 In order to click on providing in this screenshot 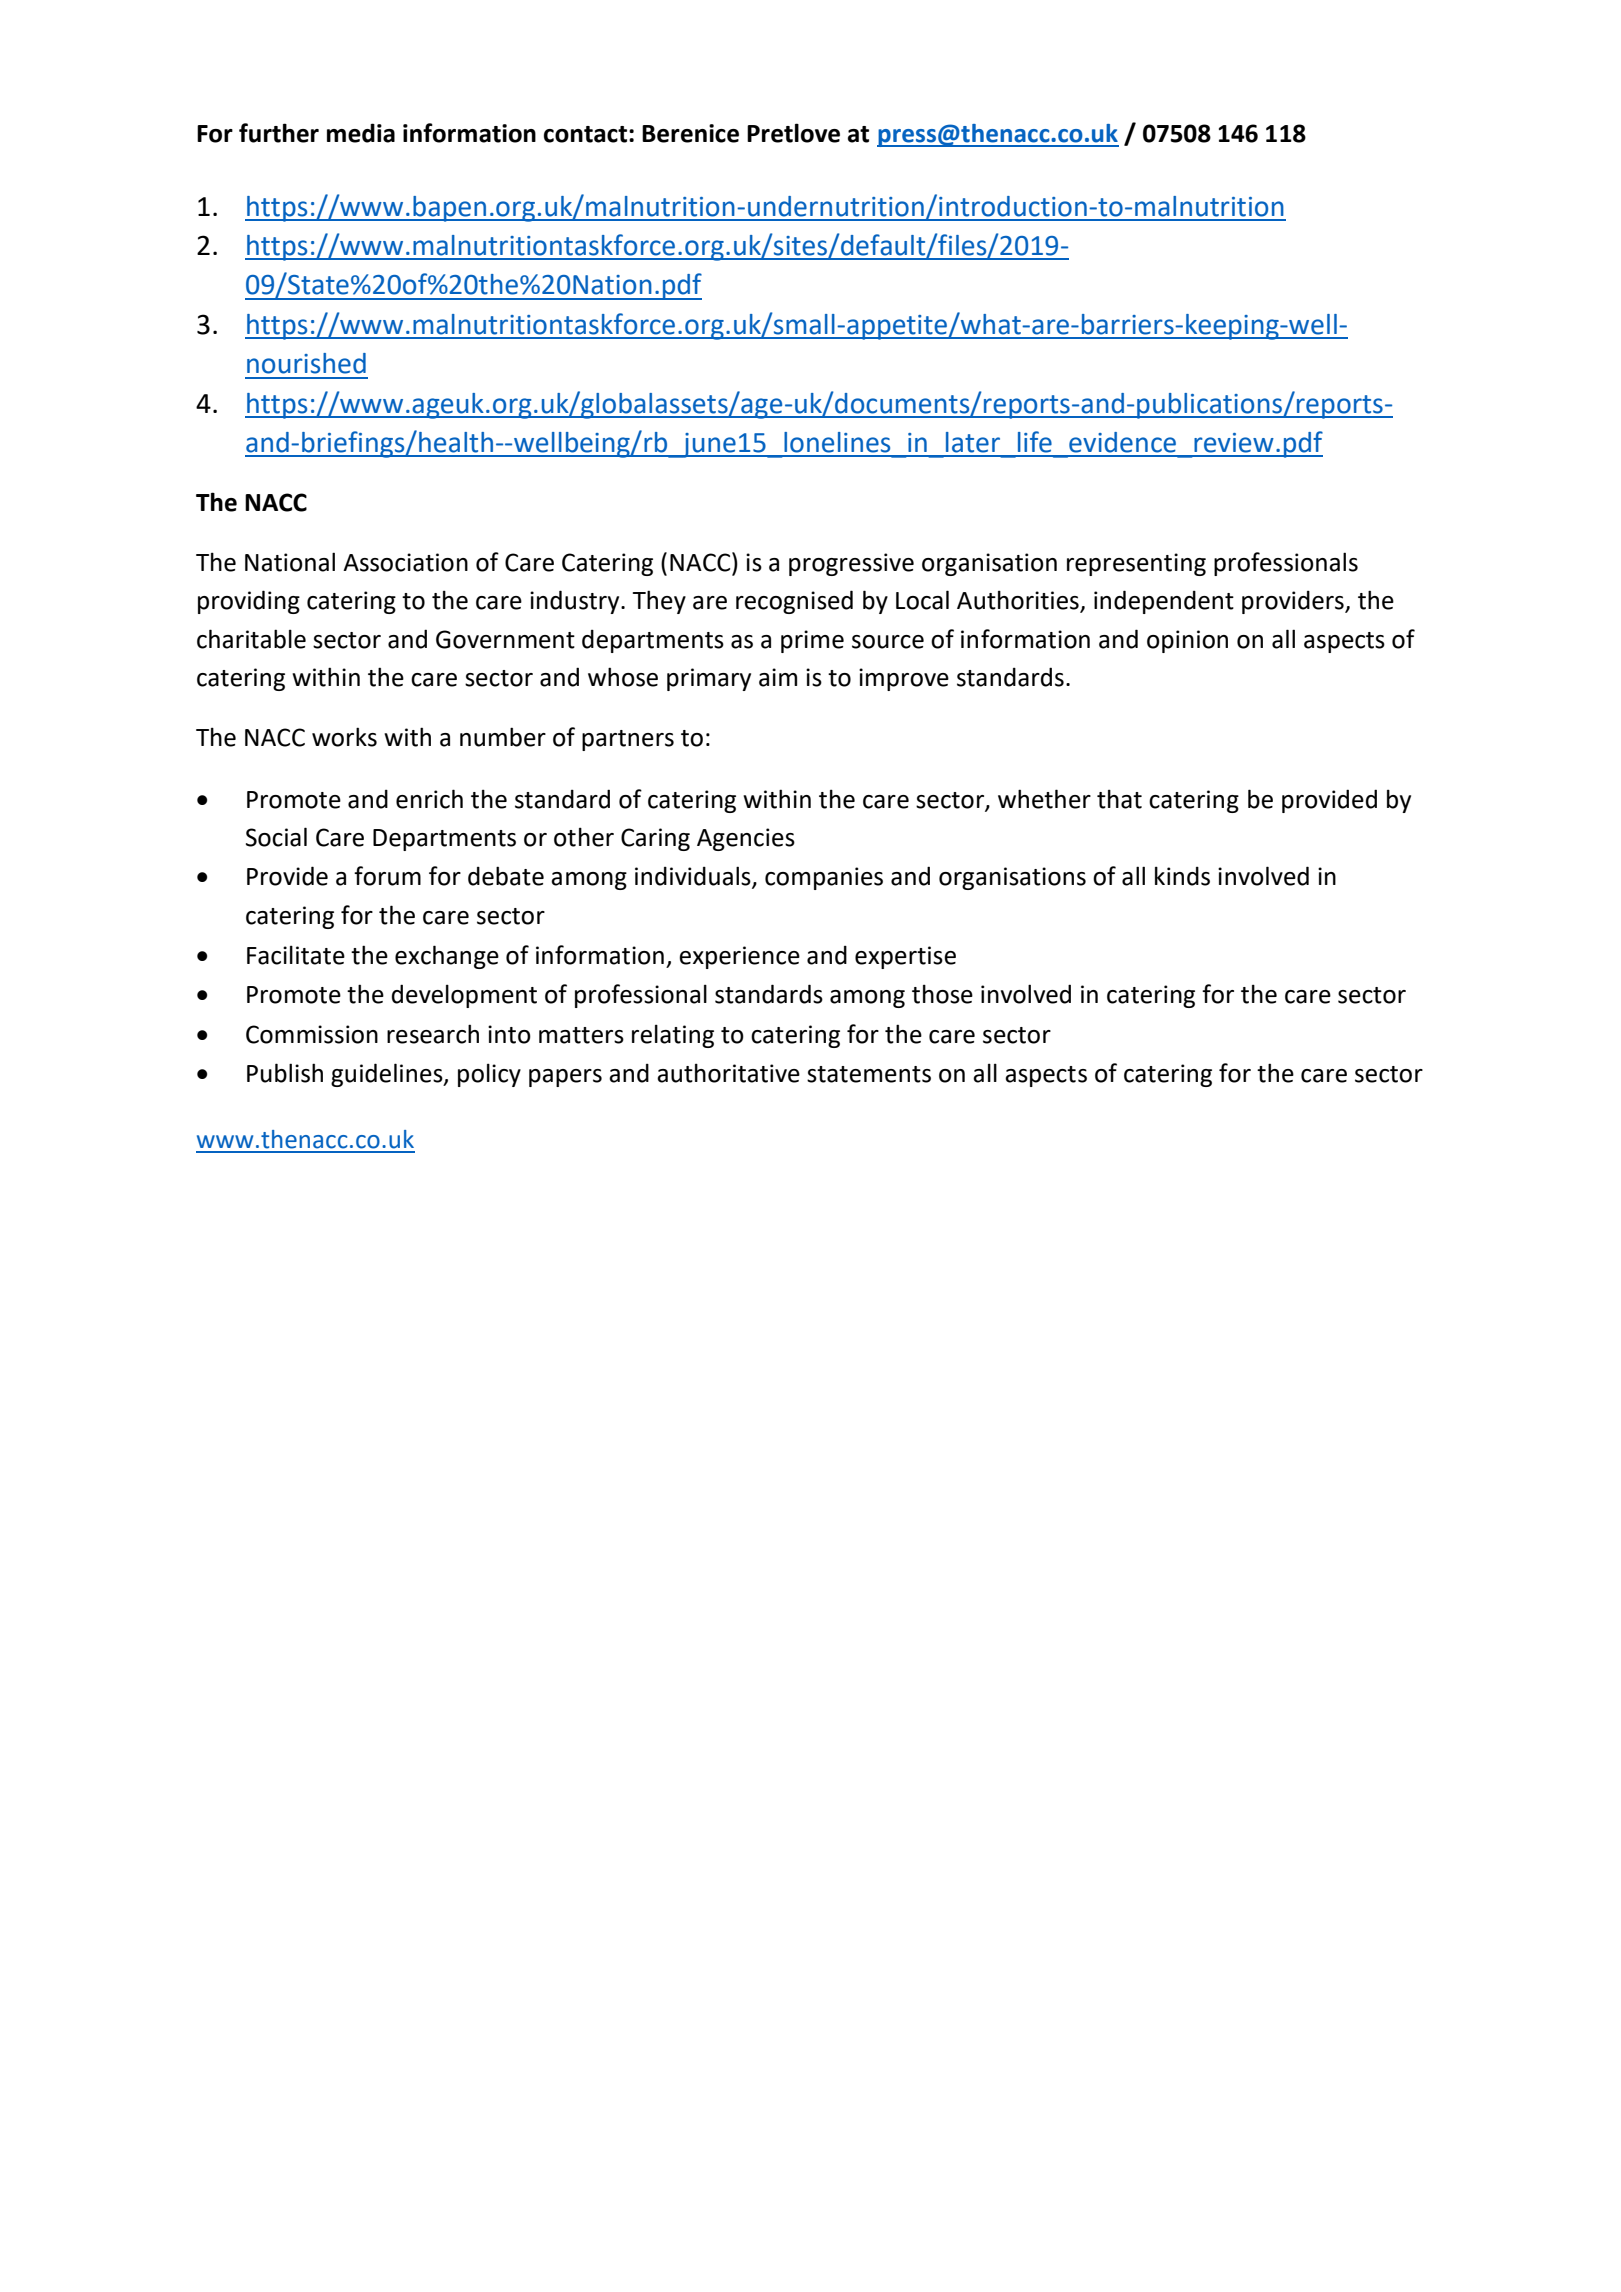, I will do `click(249, 602)`.
